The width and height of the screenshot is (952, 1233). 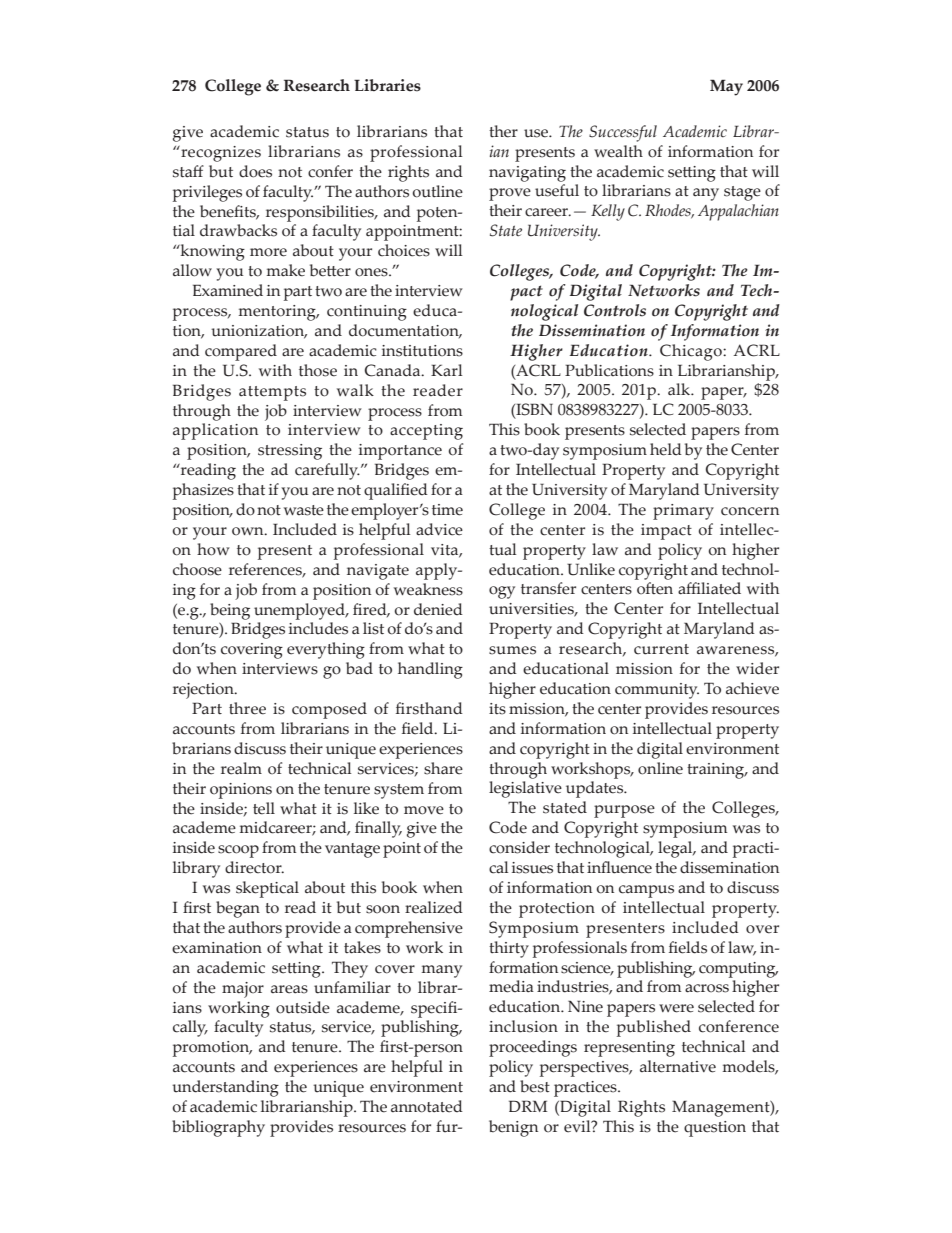 I want to click on May, so click(x=726, y=87).
